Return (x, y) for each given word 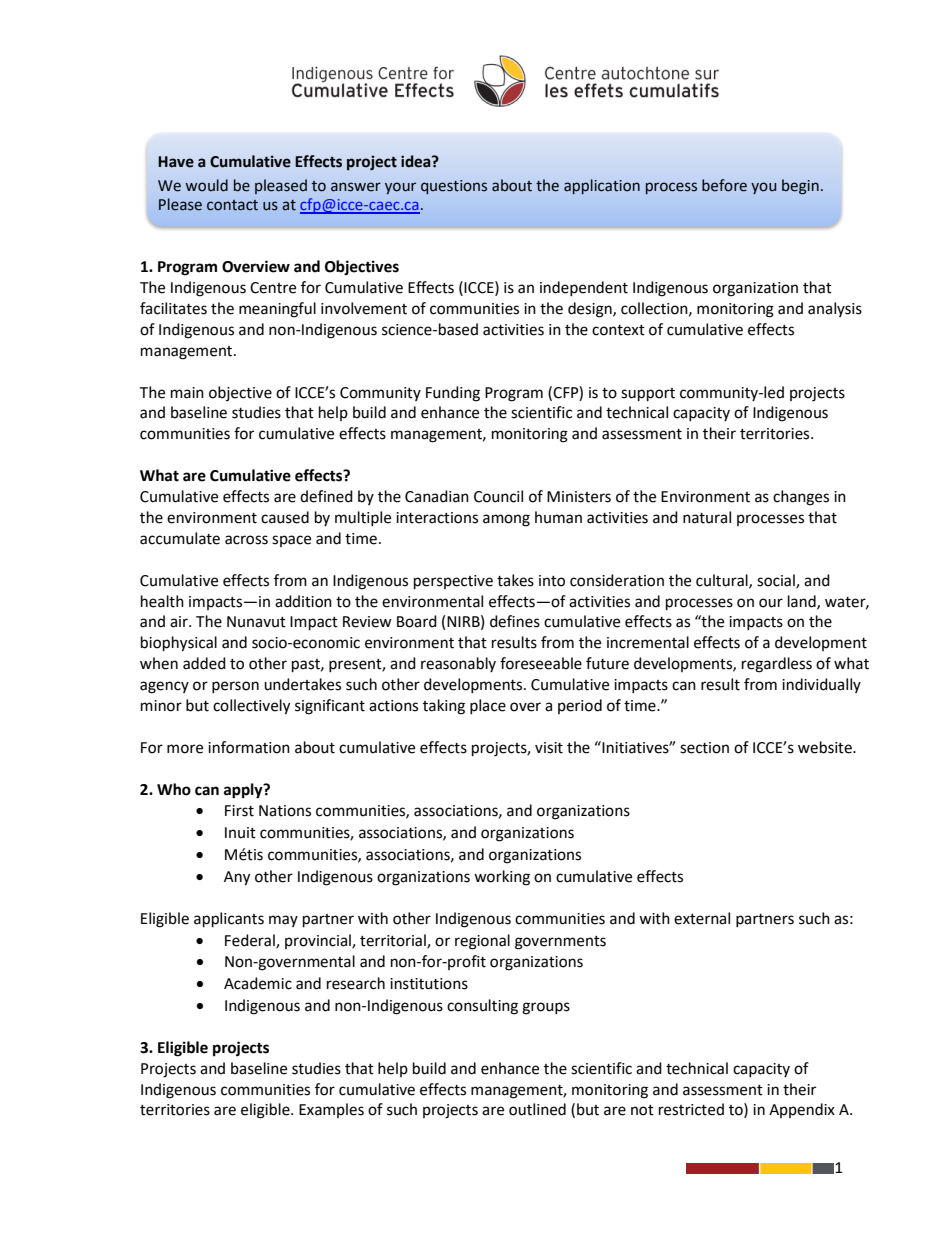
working (502, 878)
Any (237, 878)
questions (454, 187)
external (702, 918)
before (724, 185)
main (187, 393)
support (648, 395)
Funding (453, 394)
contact (232, 205)
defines (515, 621)
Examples (331, 1110)
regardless (777, 665)
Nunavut (256, 622)
